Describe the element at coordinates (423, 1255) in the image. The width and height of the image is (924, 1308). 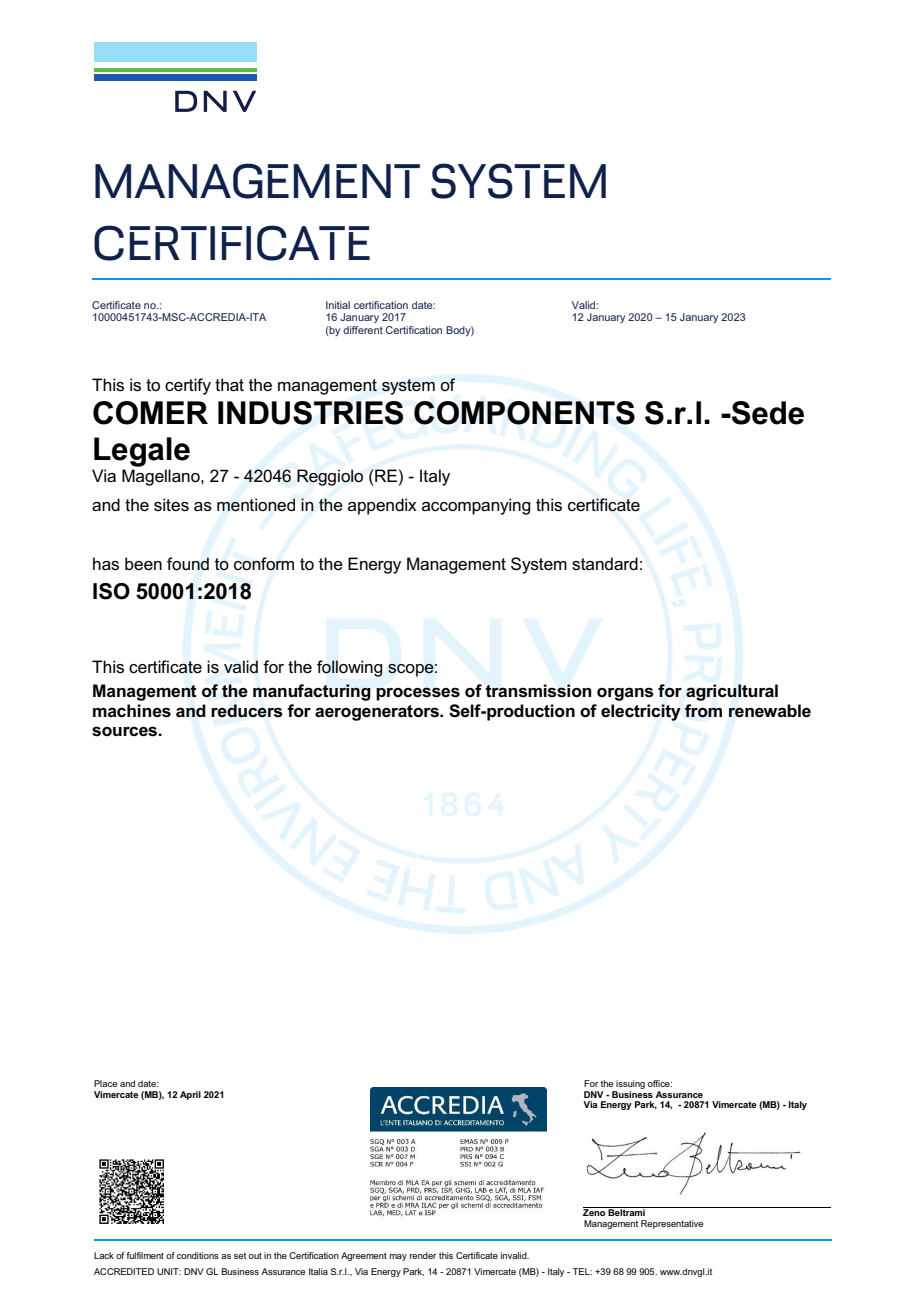
I see `render` at that location.
